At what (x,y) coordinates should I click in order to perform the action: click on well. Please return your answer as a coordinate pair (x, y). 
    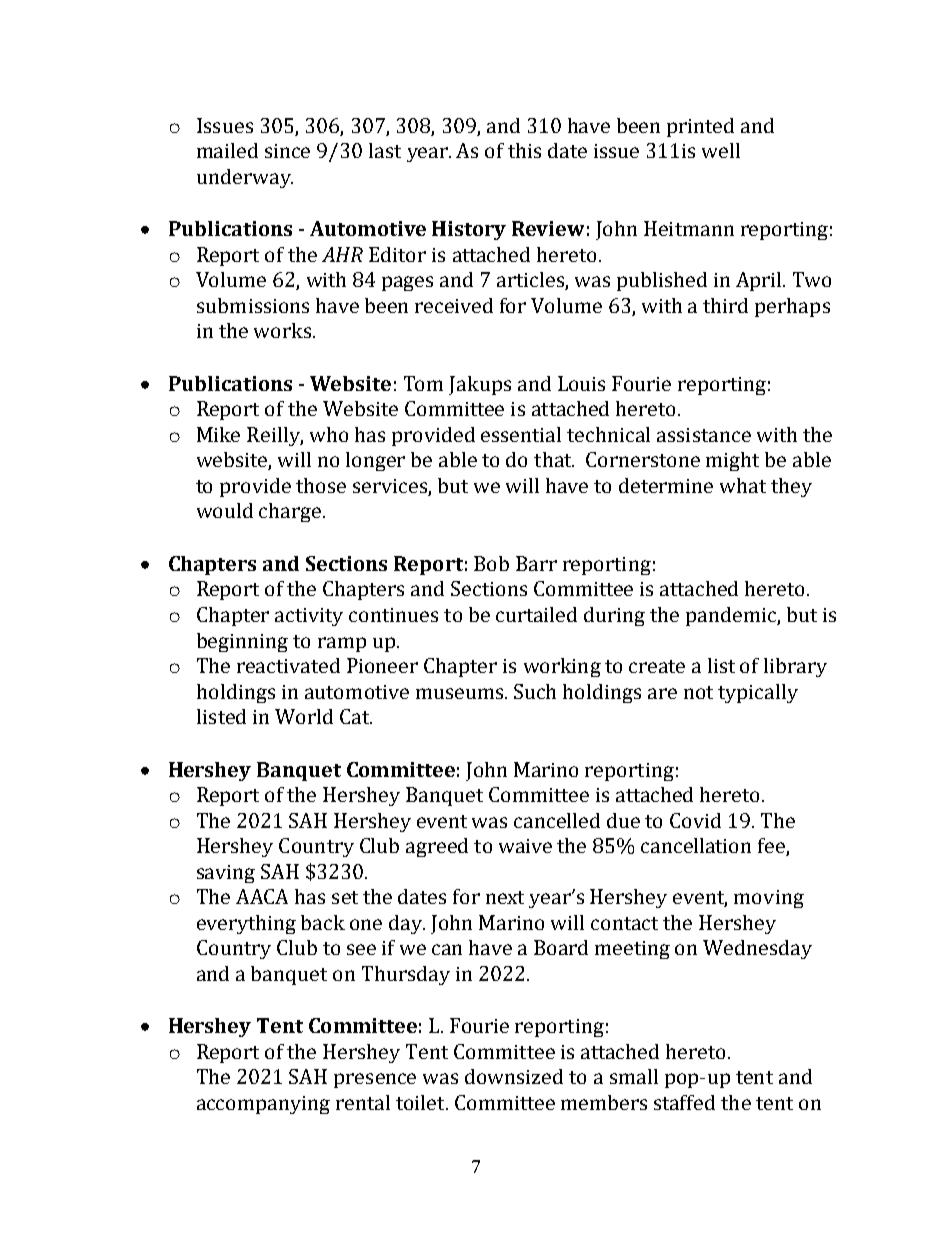
    Looking at the image, I should click on (721, 150).
